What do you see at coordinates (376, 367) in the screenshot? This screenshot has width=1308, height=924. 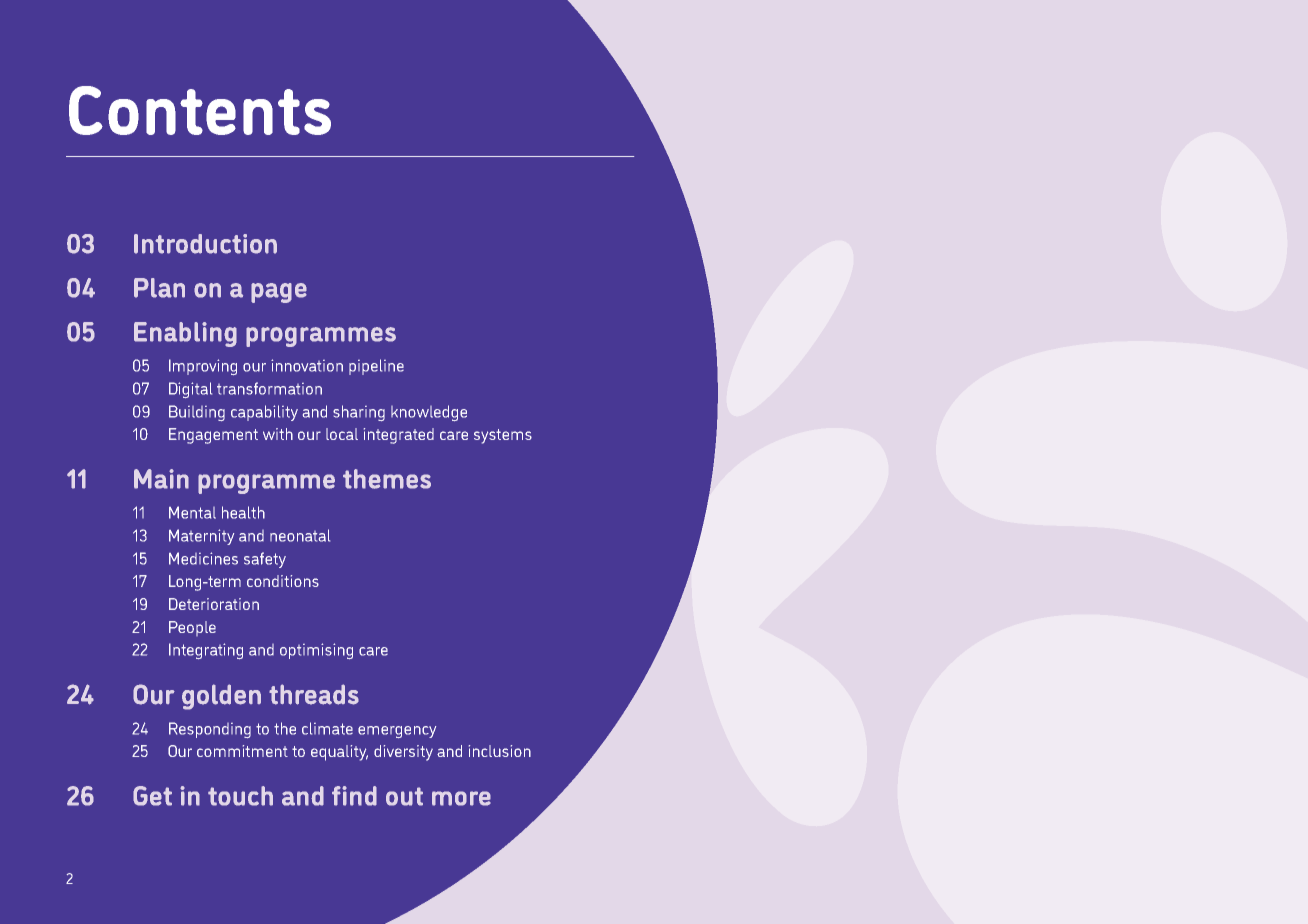 I see `pipeline` at bounding box center [376, 367].
